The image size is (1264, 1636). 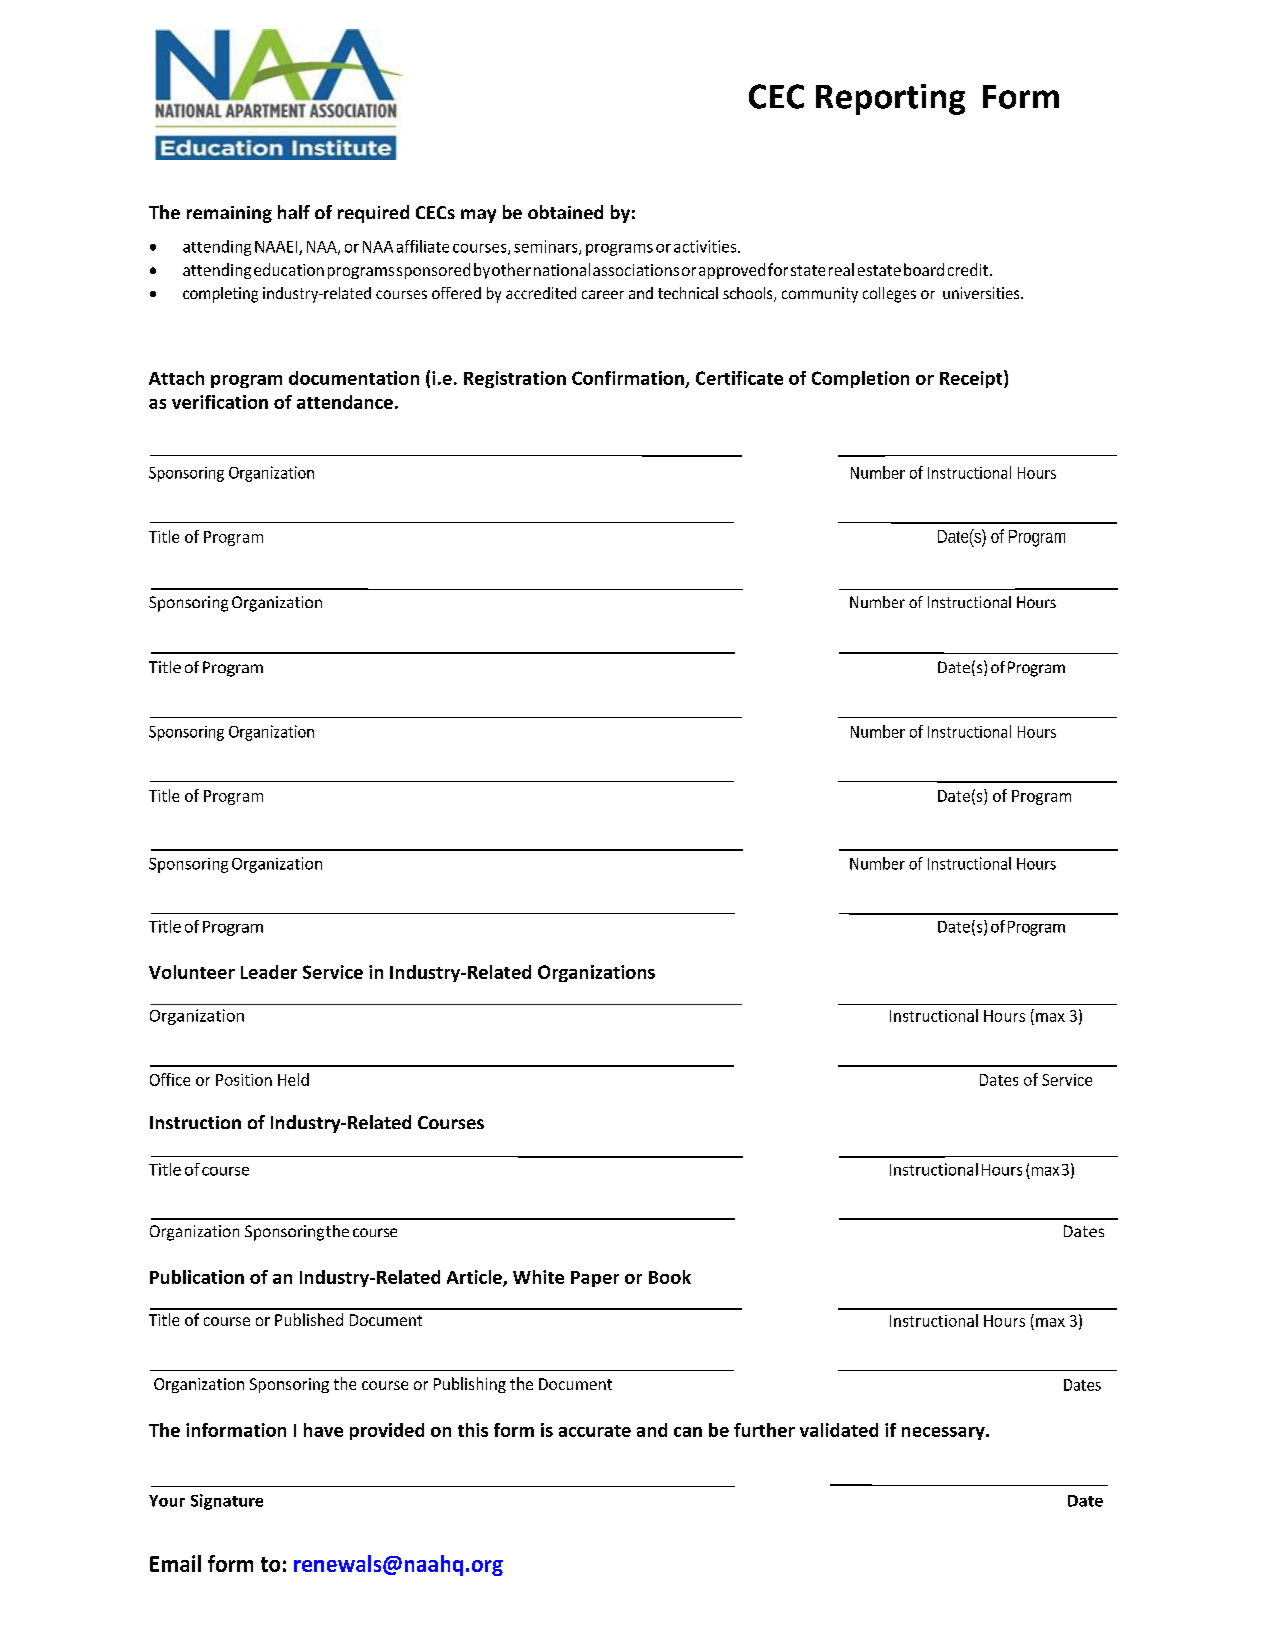 I want to click on Signature, so click(x=227, y=1502).
